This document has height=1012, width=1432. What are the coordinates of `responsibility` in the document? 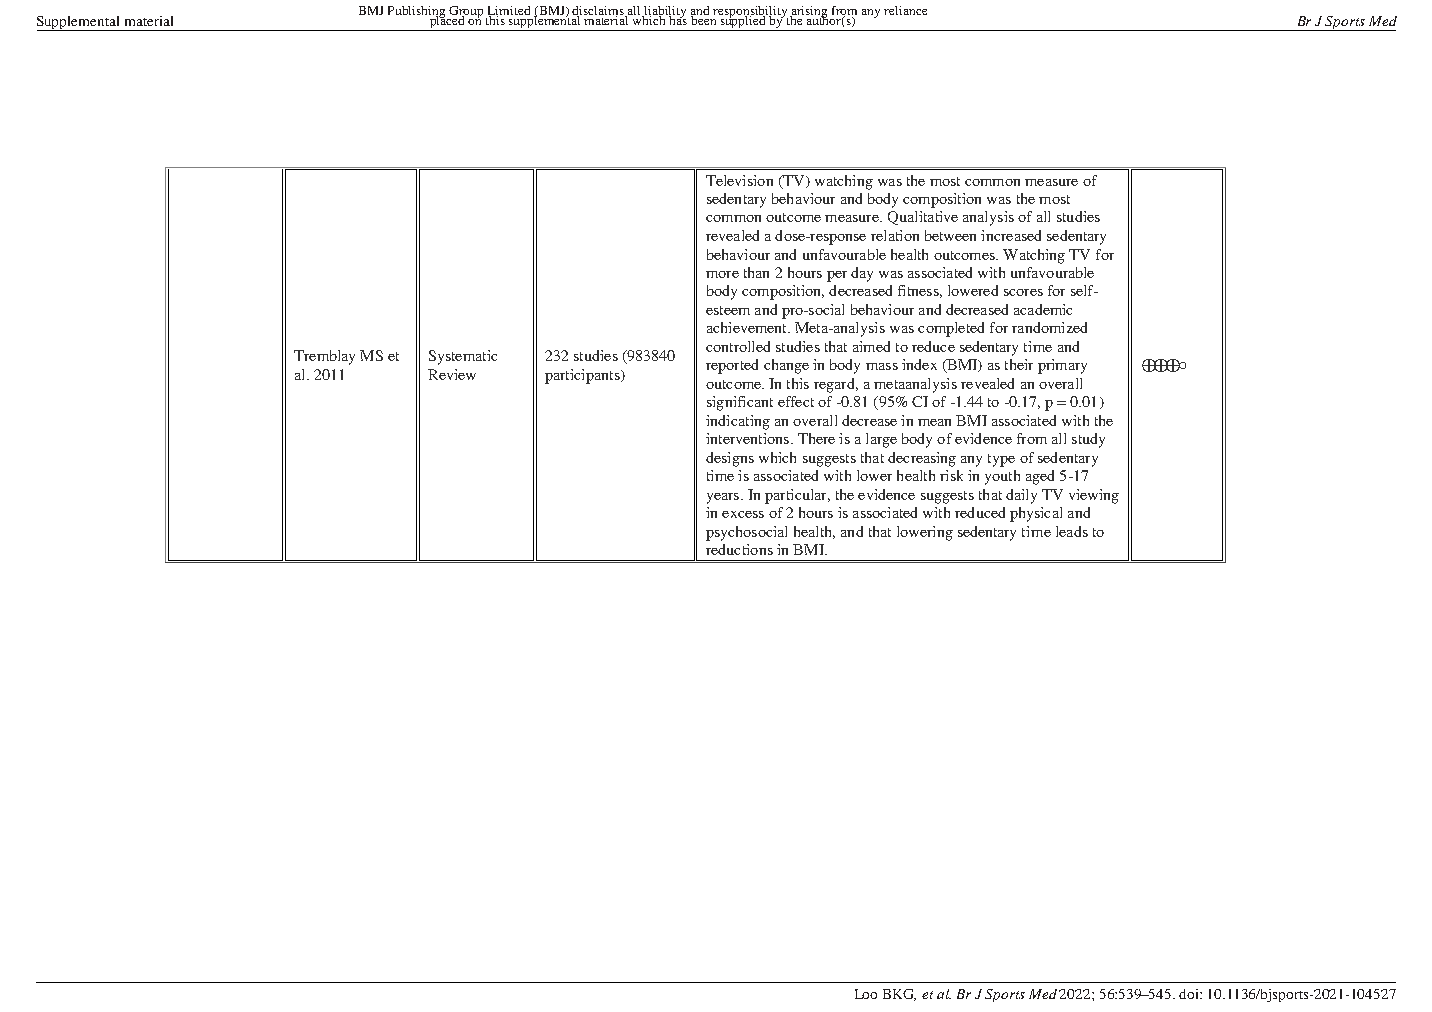 It's located at (750, 13).
